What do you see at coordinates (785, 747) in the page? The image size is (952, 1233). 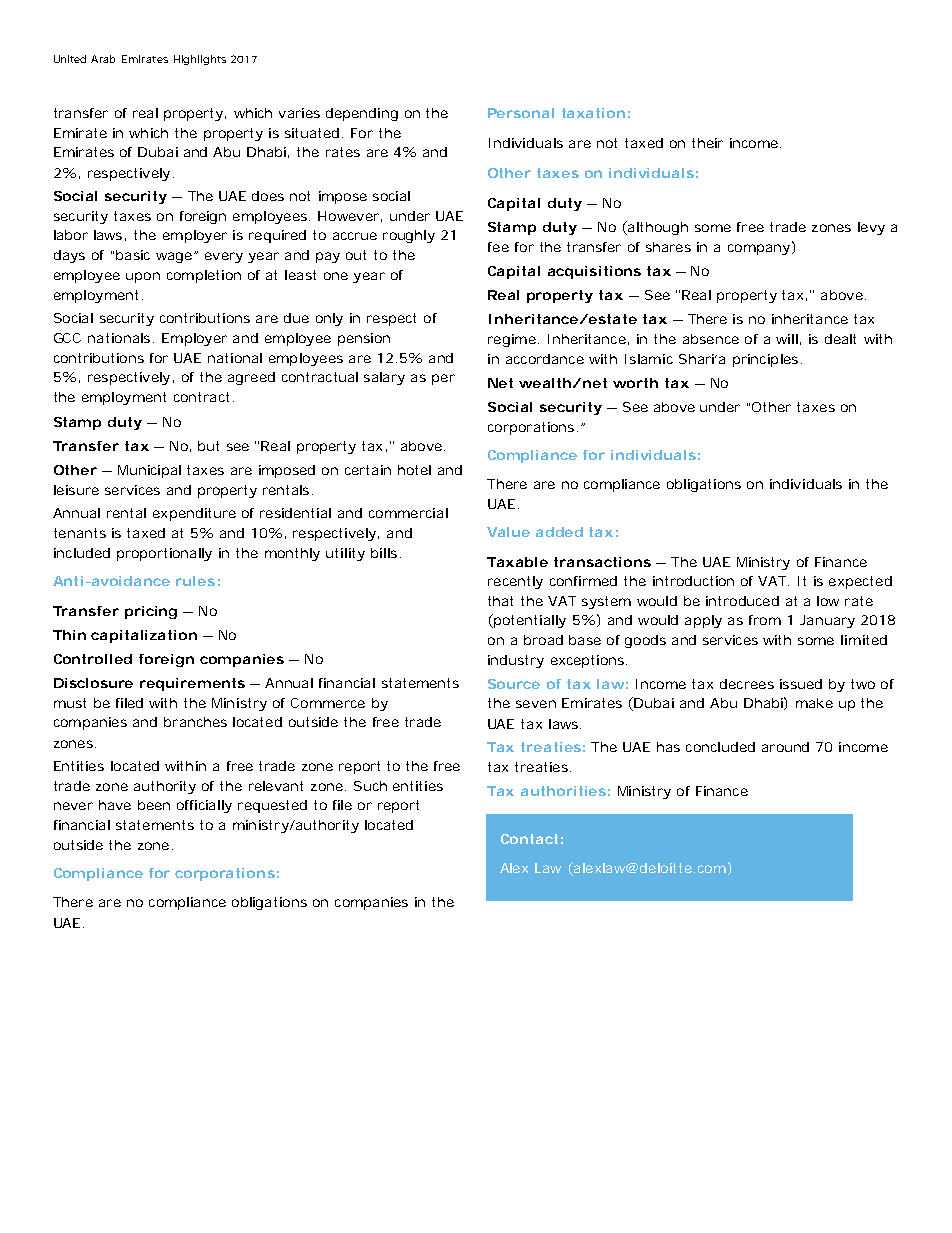 I see `around` at bounding box center [785, 747].
